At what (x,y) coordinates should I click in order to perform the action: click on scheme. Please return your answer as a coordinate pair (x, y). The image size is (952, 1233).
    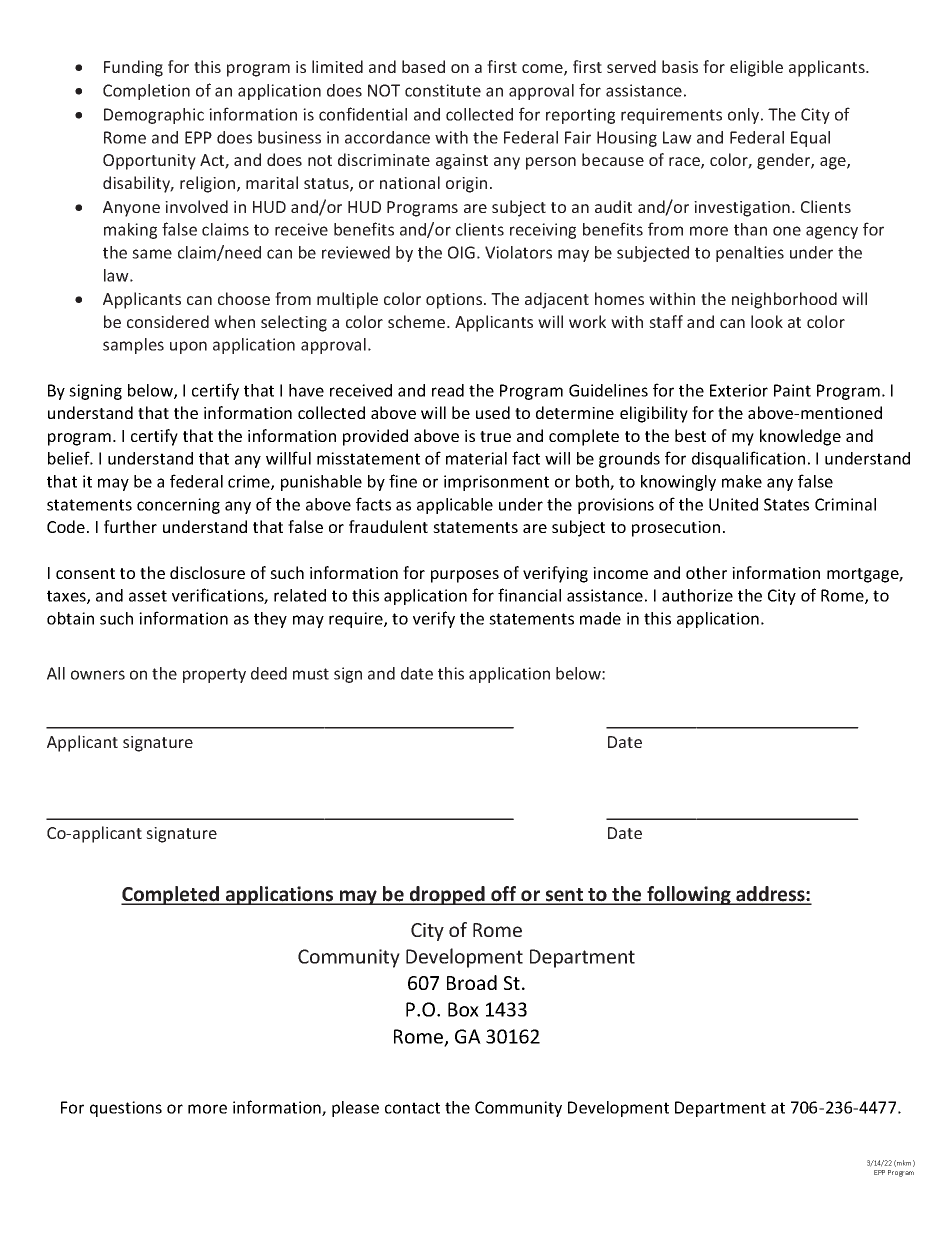
    Looking at the image, I should click on (418, 321).
